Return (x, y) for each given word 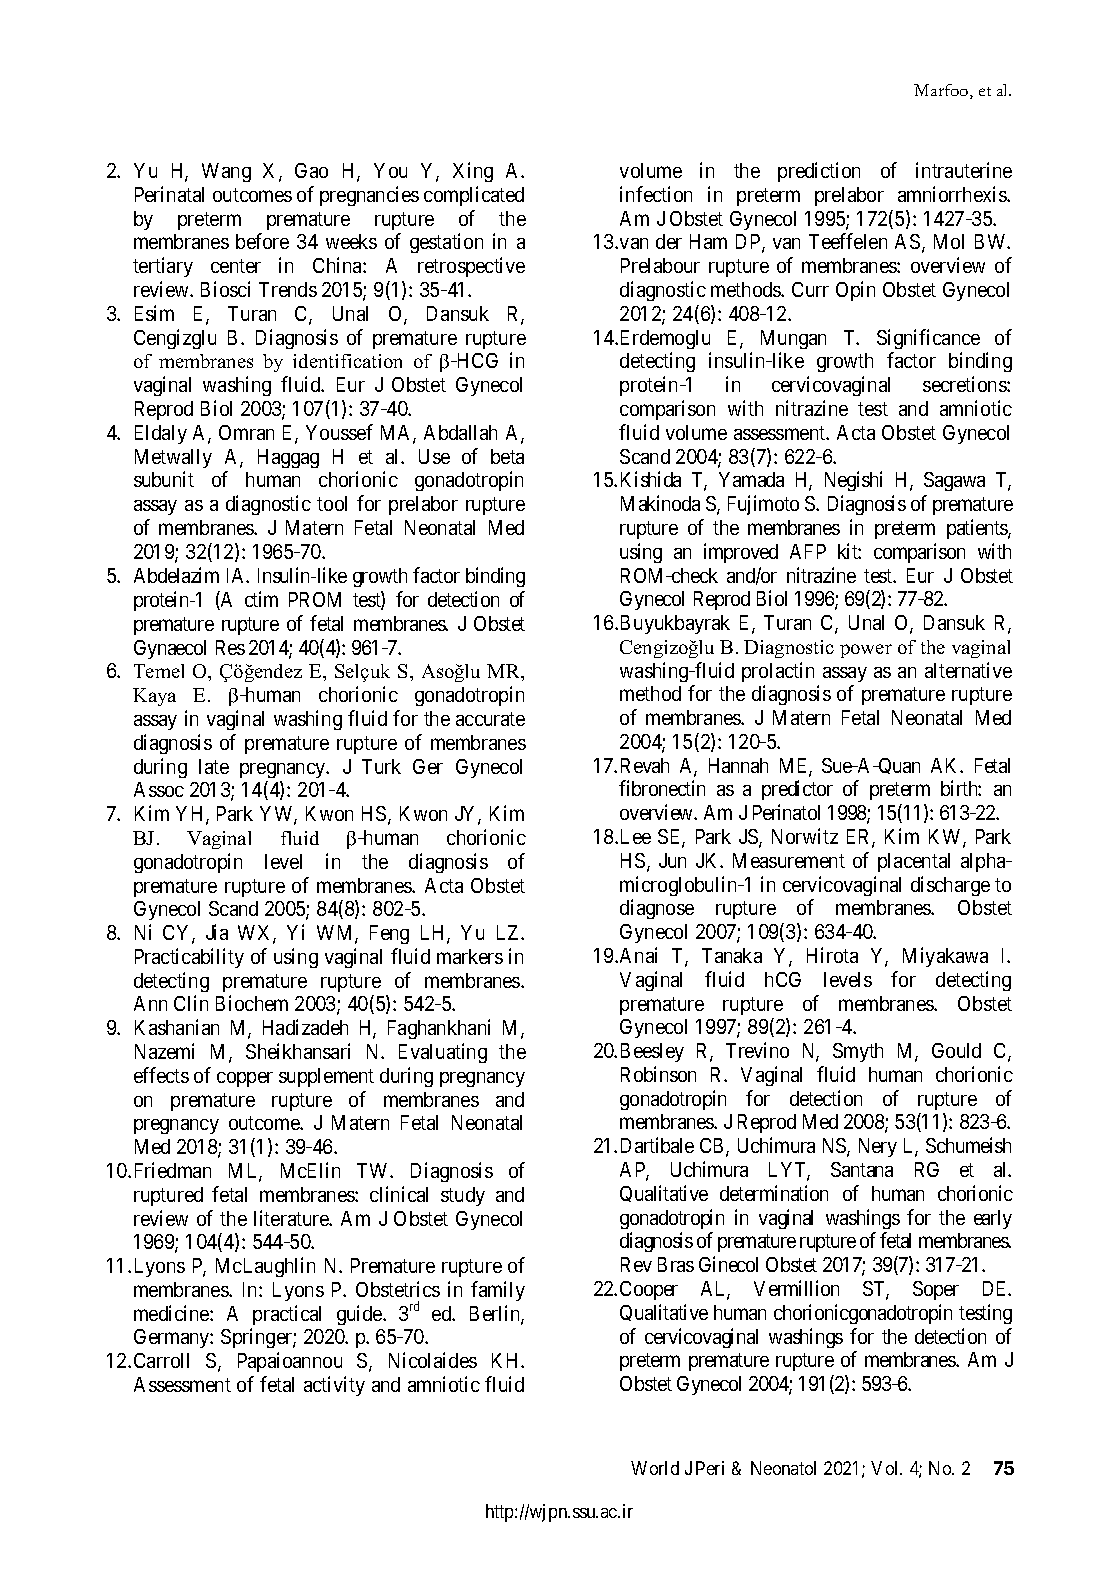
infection (656, 194)
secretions (965, 384)
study (463, 1196)
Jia (217, 932)
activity (334, 1386)
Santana (862, 1169)
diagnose (657, 909)
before (262, 241)
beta (507, 456)
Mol (949, 241)
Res (230, 647)
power (866, 651)
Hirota (832, 955)
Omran (246, 432)
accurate (490, 719)
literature (292, 1218)
